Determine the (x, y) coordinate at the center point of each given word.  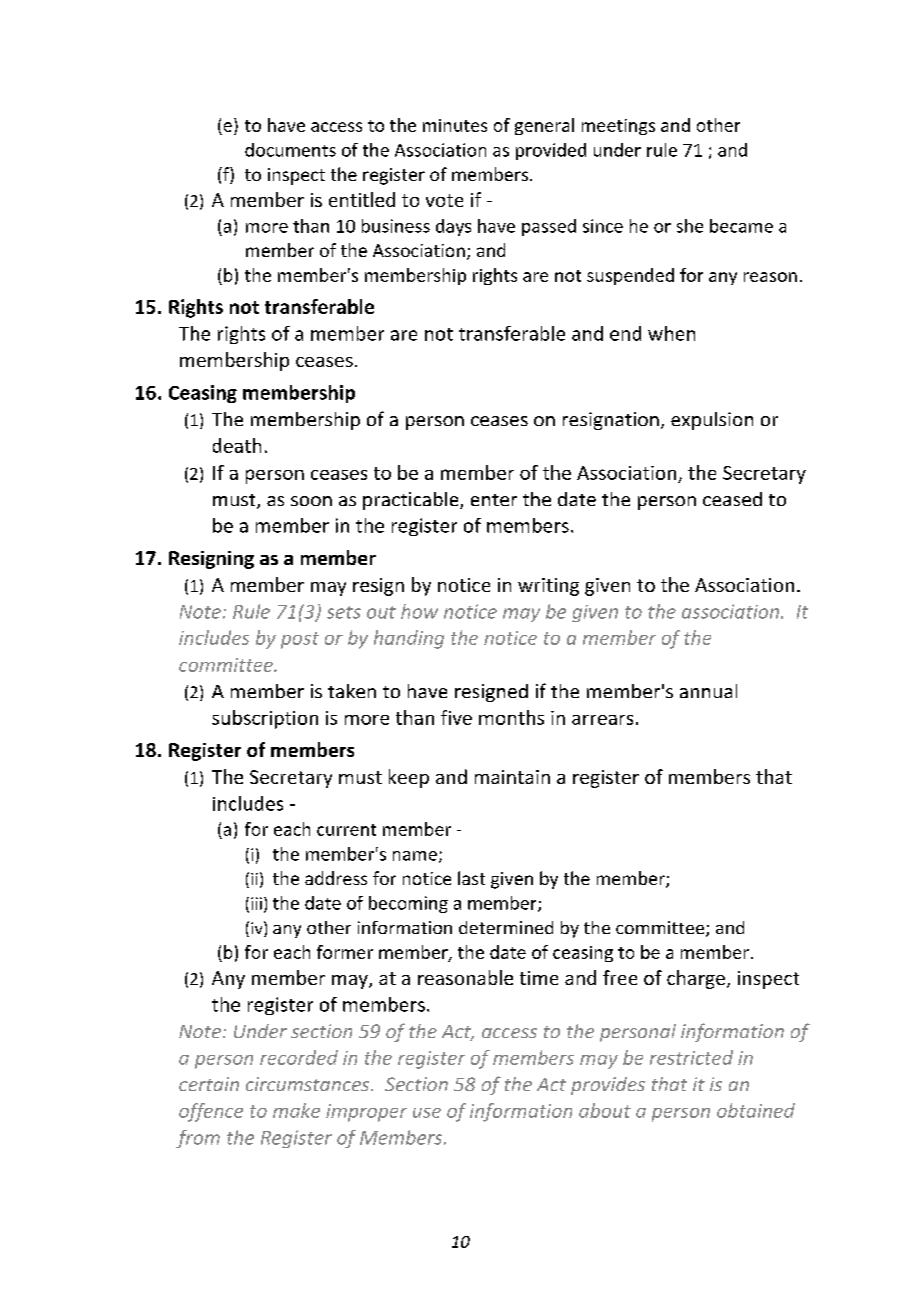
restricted (691, 1057)
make (296, 1110)
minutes (455, 125)
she (690, 226)
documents (290, 150)
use (427, 1113)
